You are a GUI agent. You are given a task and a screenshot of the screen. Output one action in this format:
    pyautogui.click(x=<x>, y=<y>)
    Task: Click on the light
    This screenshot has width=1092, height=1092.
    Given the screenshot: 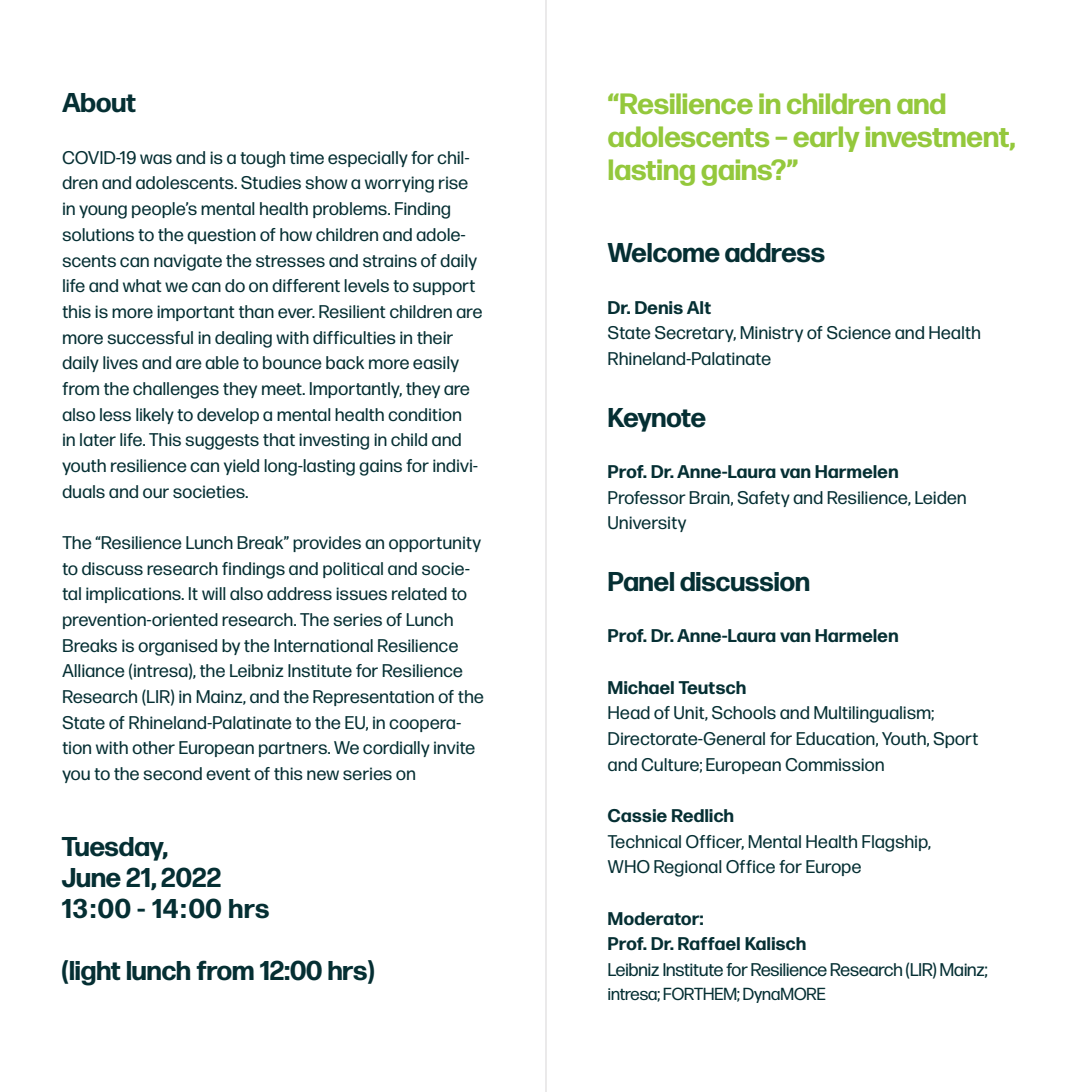 What is the action you would take?
    pyautogui.click(x=95, y=973)
